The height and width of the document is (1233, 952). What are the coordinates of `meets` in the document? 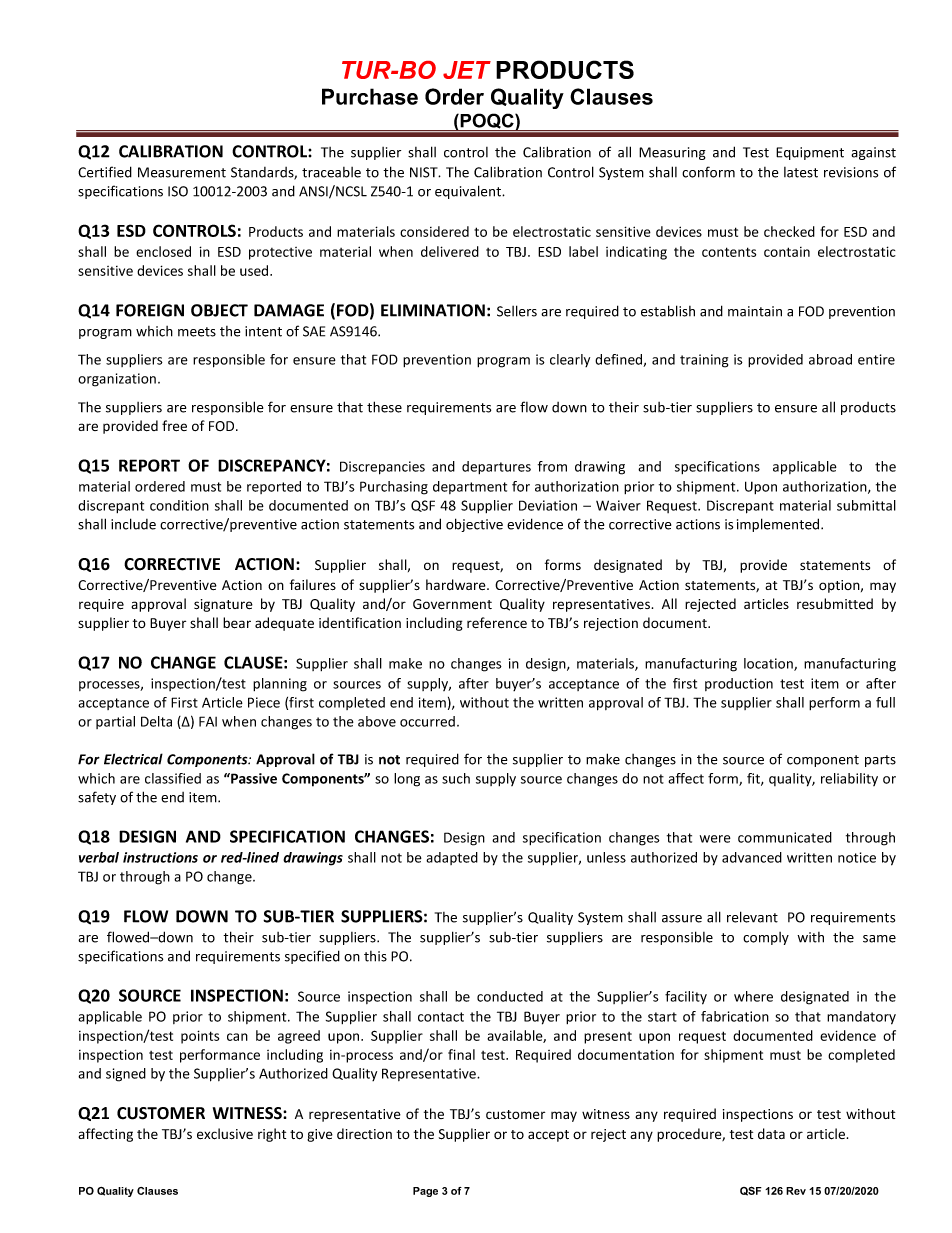 It's located at (197, 332).
